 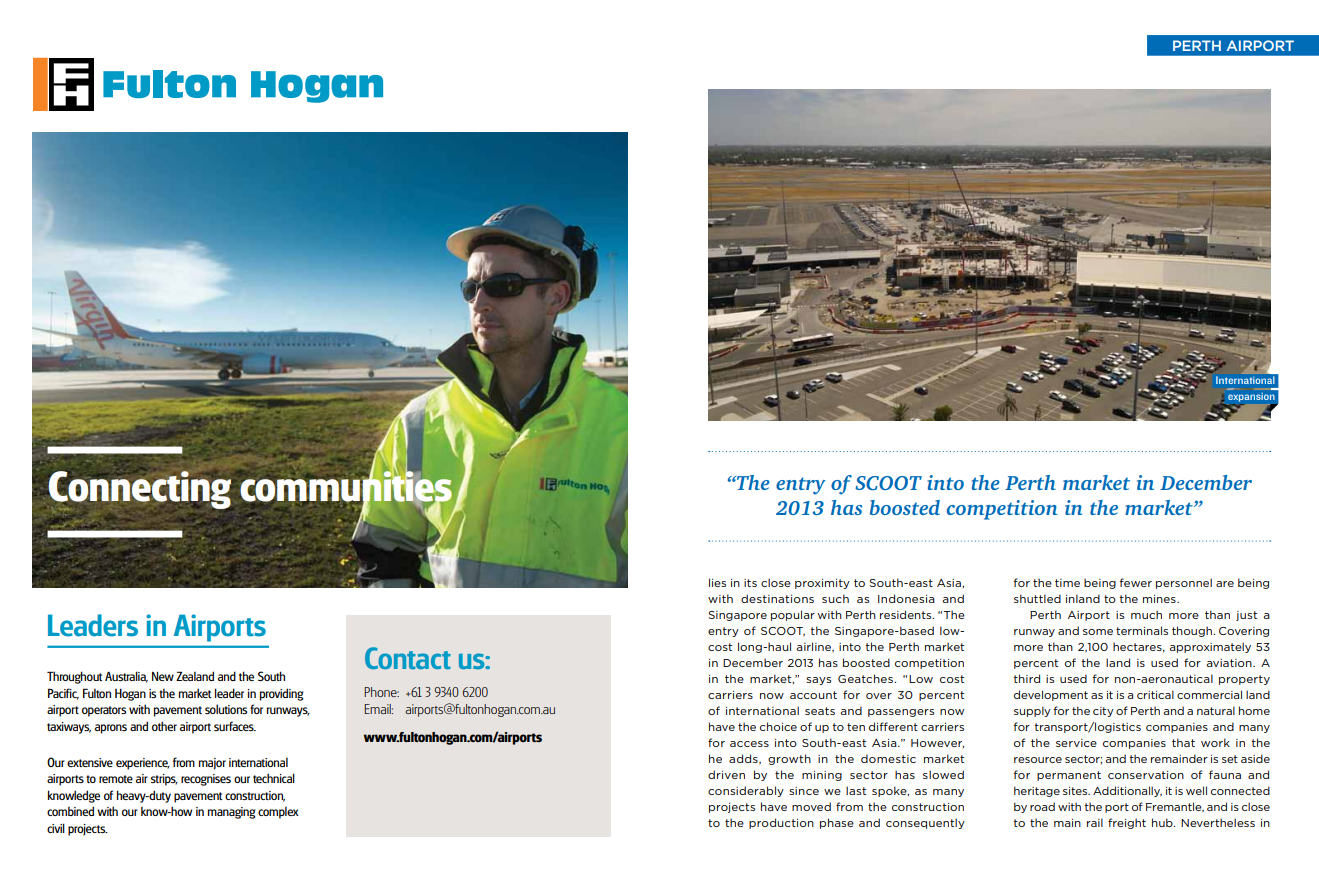 What do you see at coordinates (226, 709) in the page?
I see `solutions` at bounding box center [226, 709].
